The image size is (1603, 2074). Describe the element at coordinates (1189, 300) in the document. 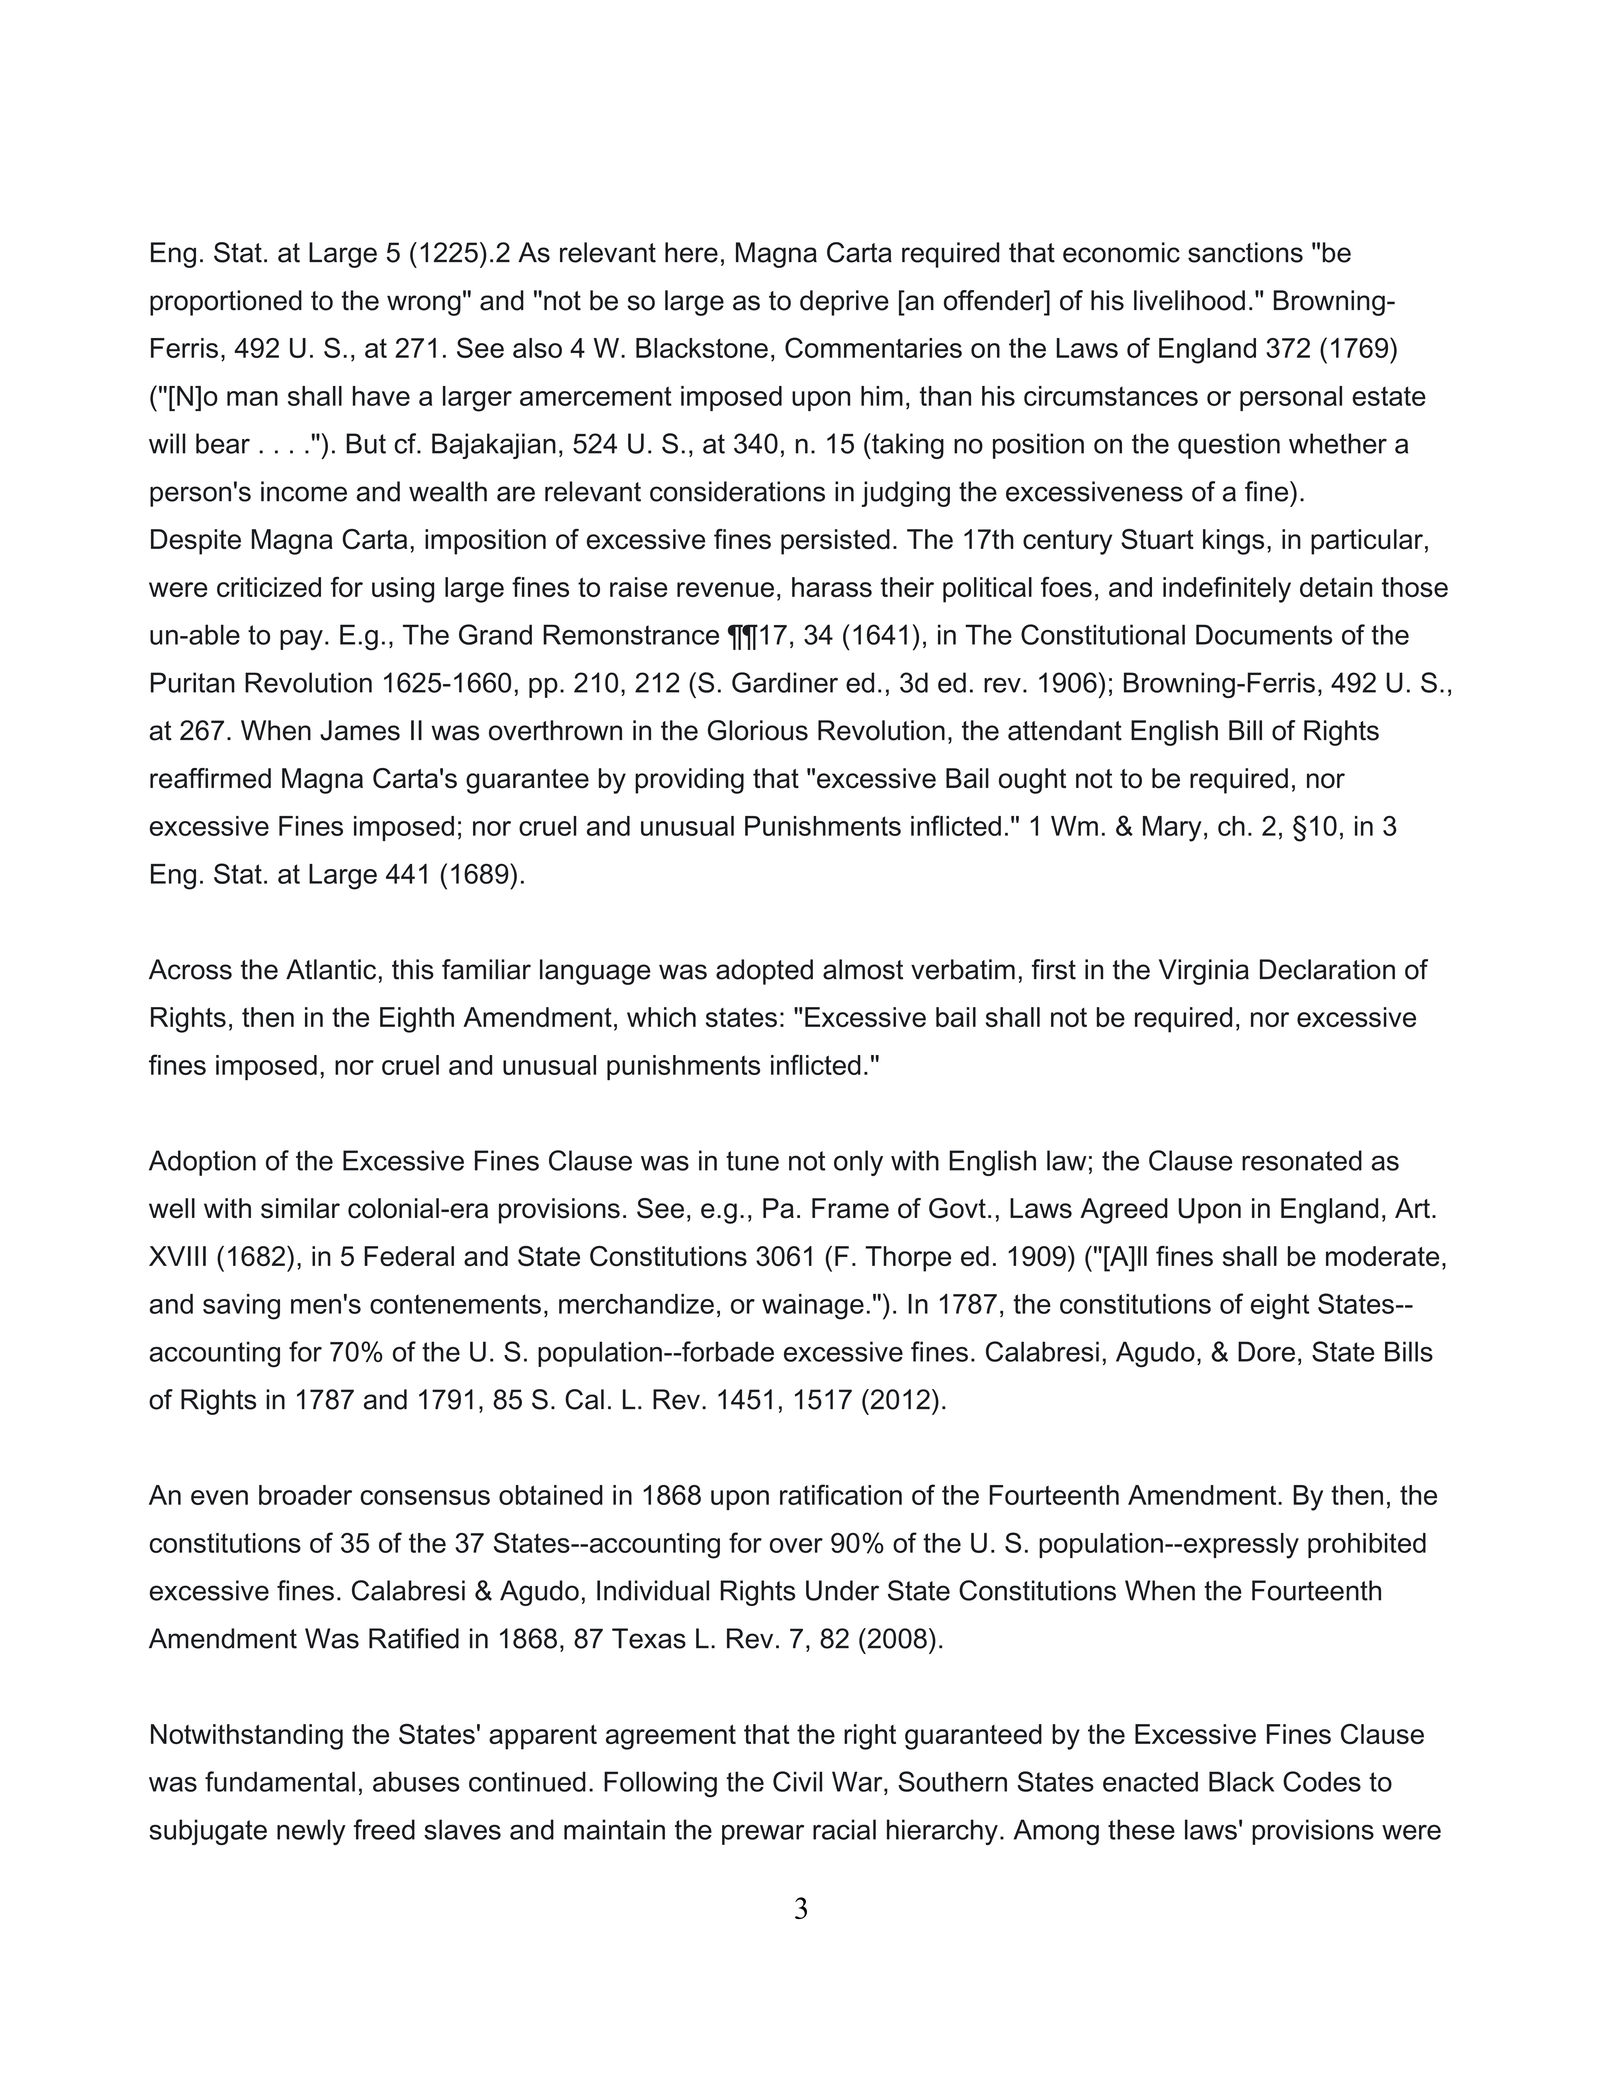

I see `livelihood` at that location.
